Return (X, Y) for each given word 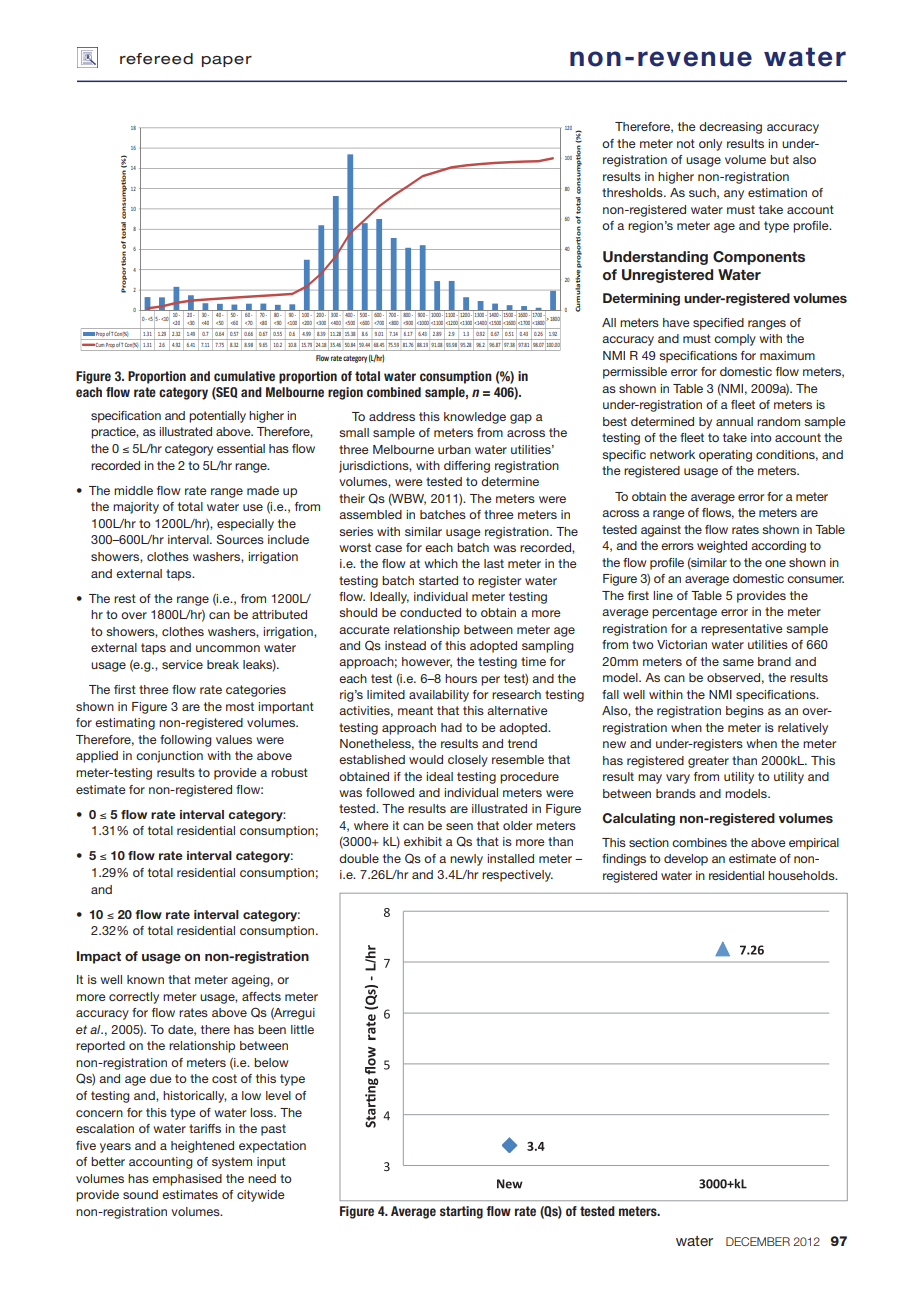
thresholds (633, 192)
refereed (156, 59)
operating (725, 456)
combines (699, 842)
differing (467, 467)
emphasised (187, 1180)
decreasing (730, 128)
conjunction (169, 757)
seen (459, 826)
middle (133, 490)
